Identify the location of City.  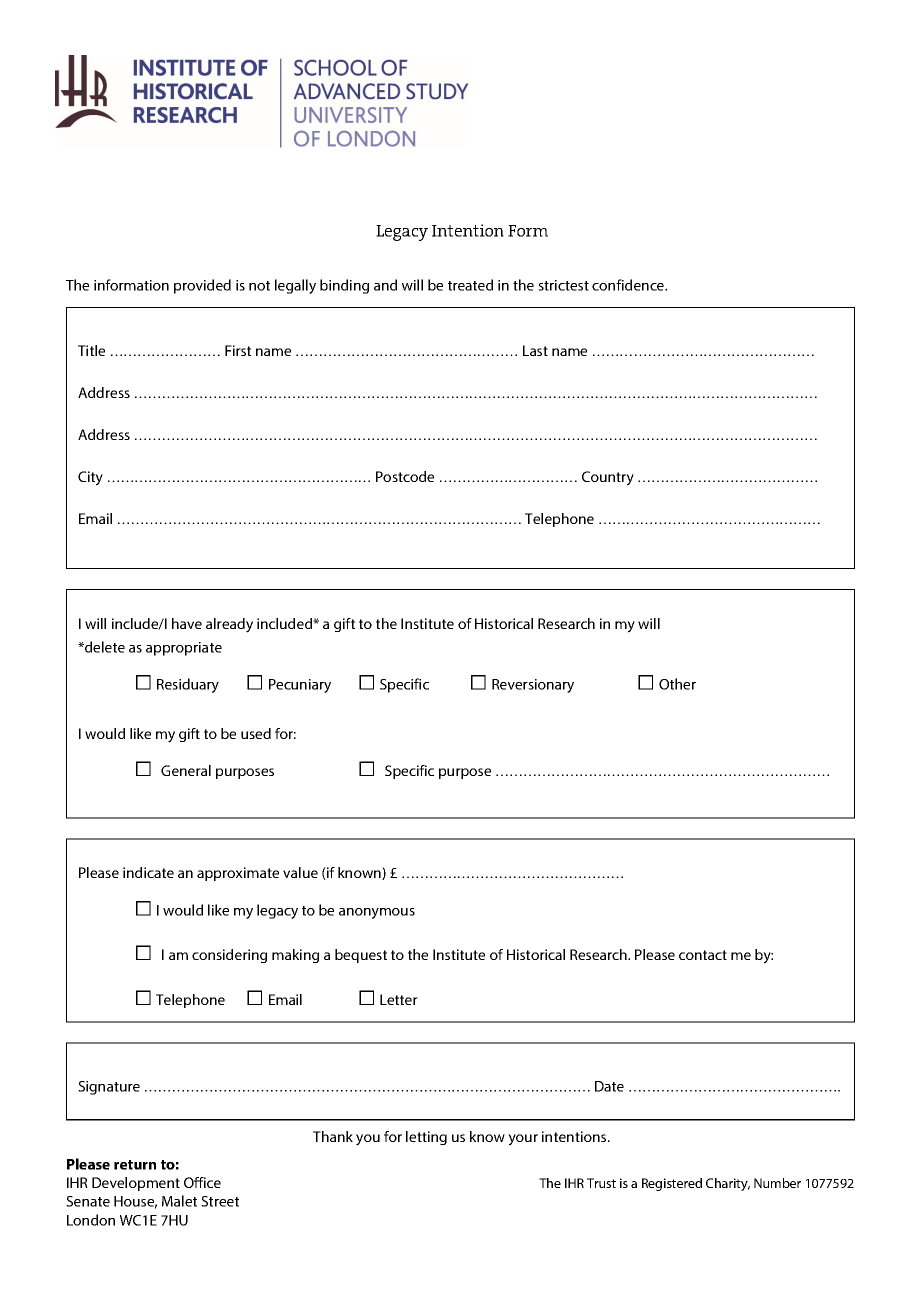
(90, 478).
